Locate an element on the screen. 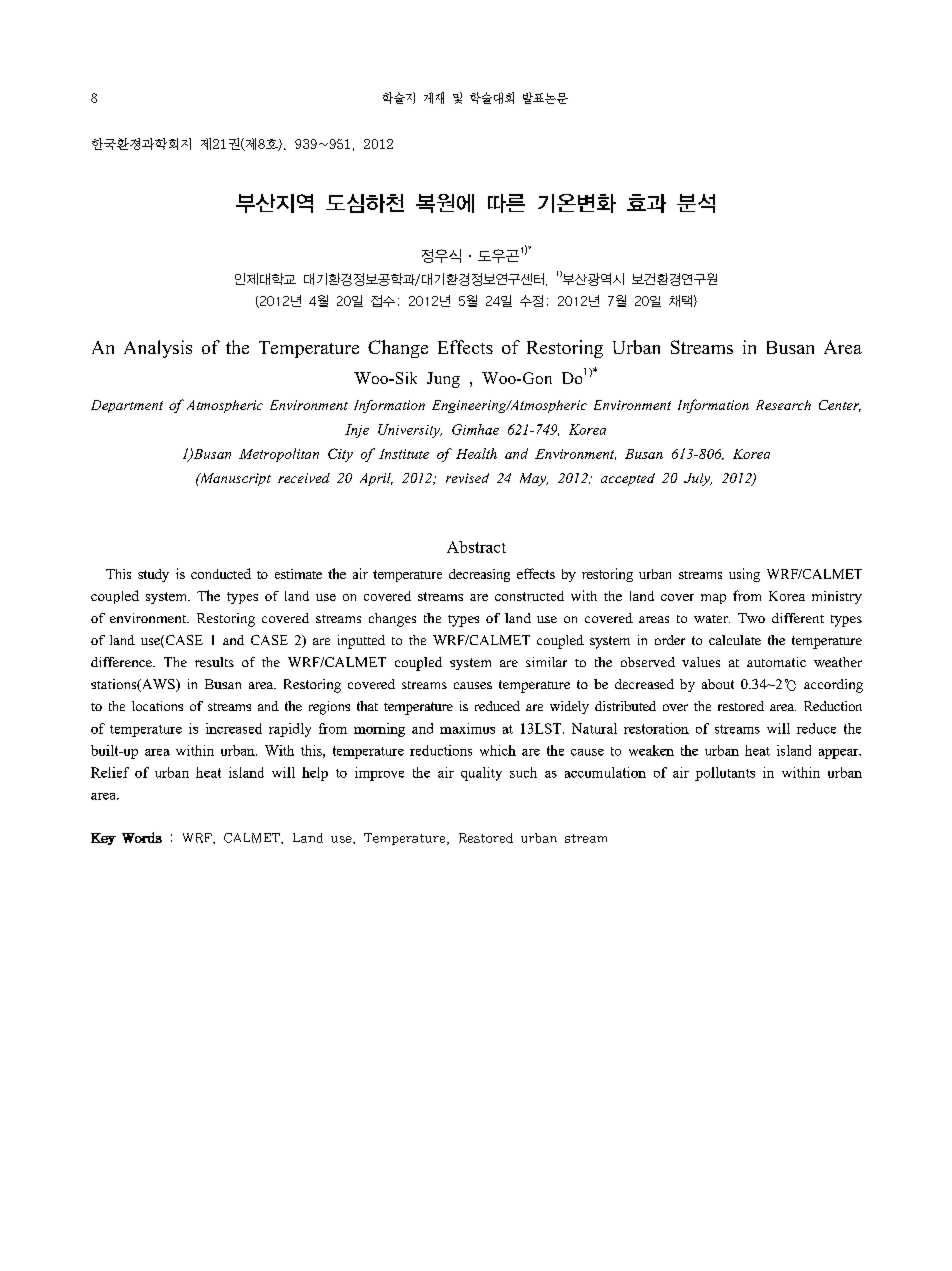  Abstract is located at coordinates (476, 547).
